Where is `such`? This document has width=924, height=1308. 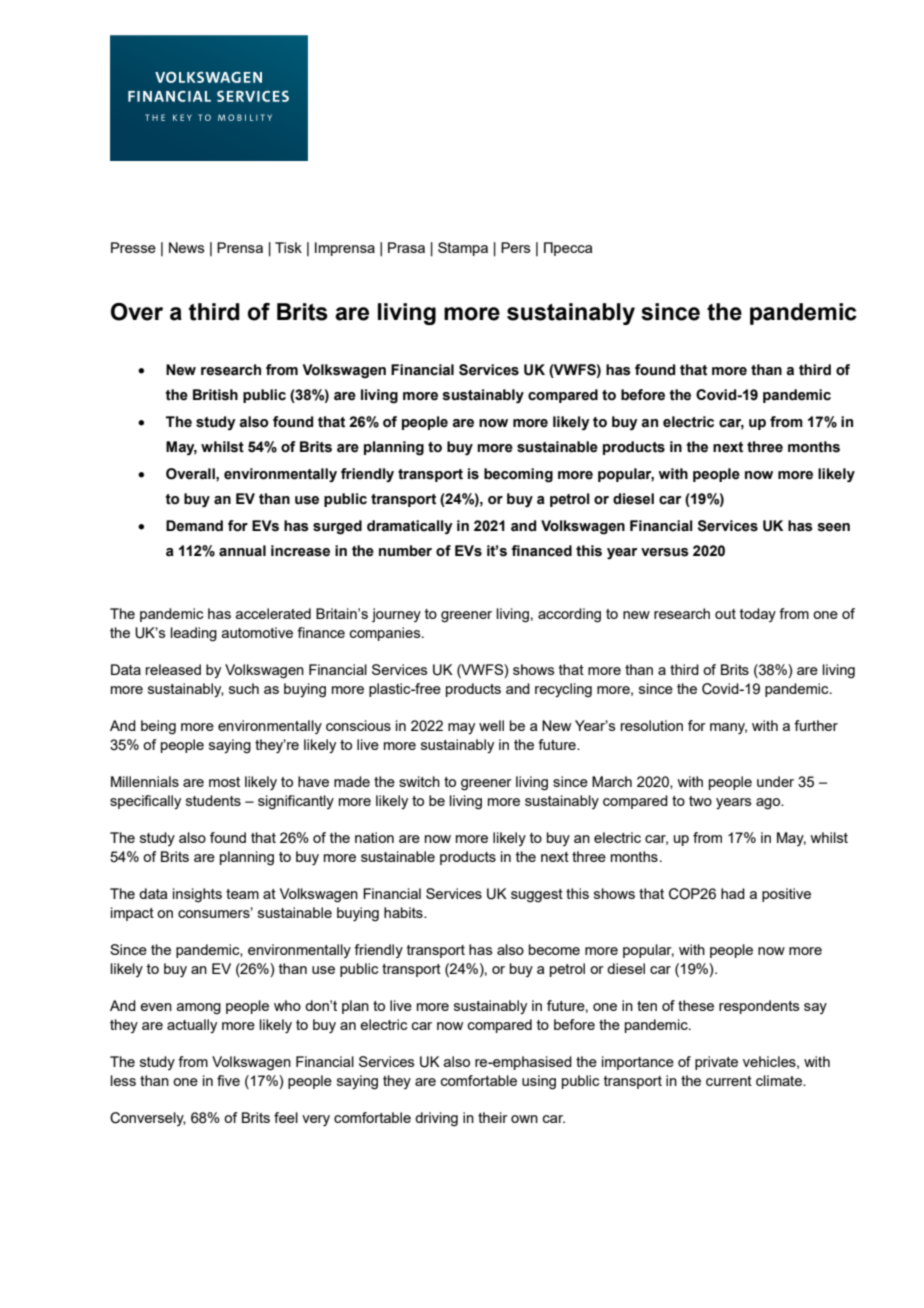
such is located at coordinates (244, 688).
